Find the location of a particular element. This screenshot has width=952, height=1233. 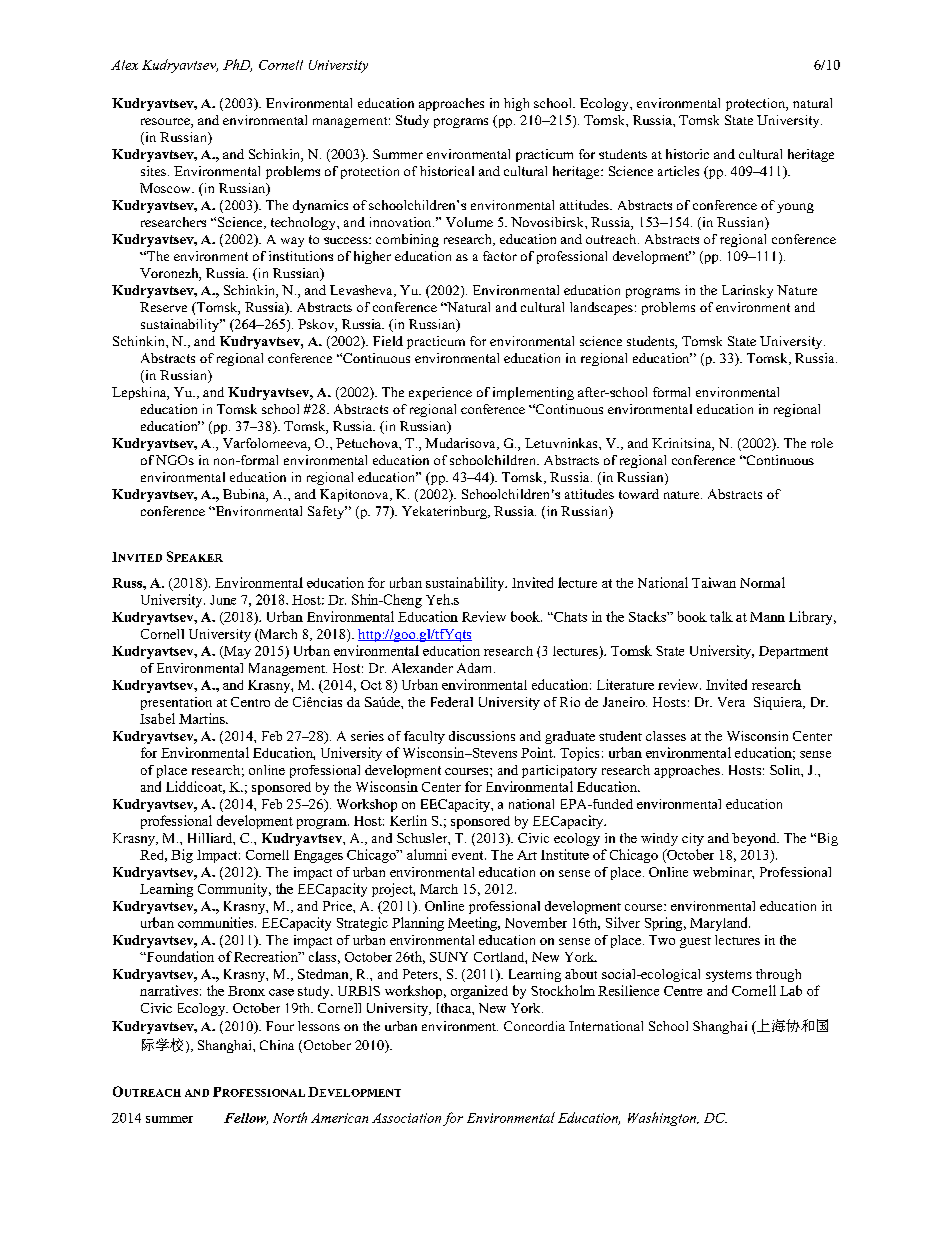

young is located at coordinates (795, 208).
